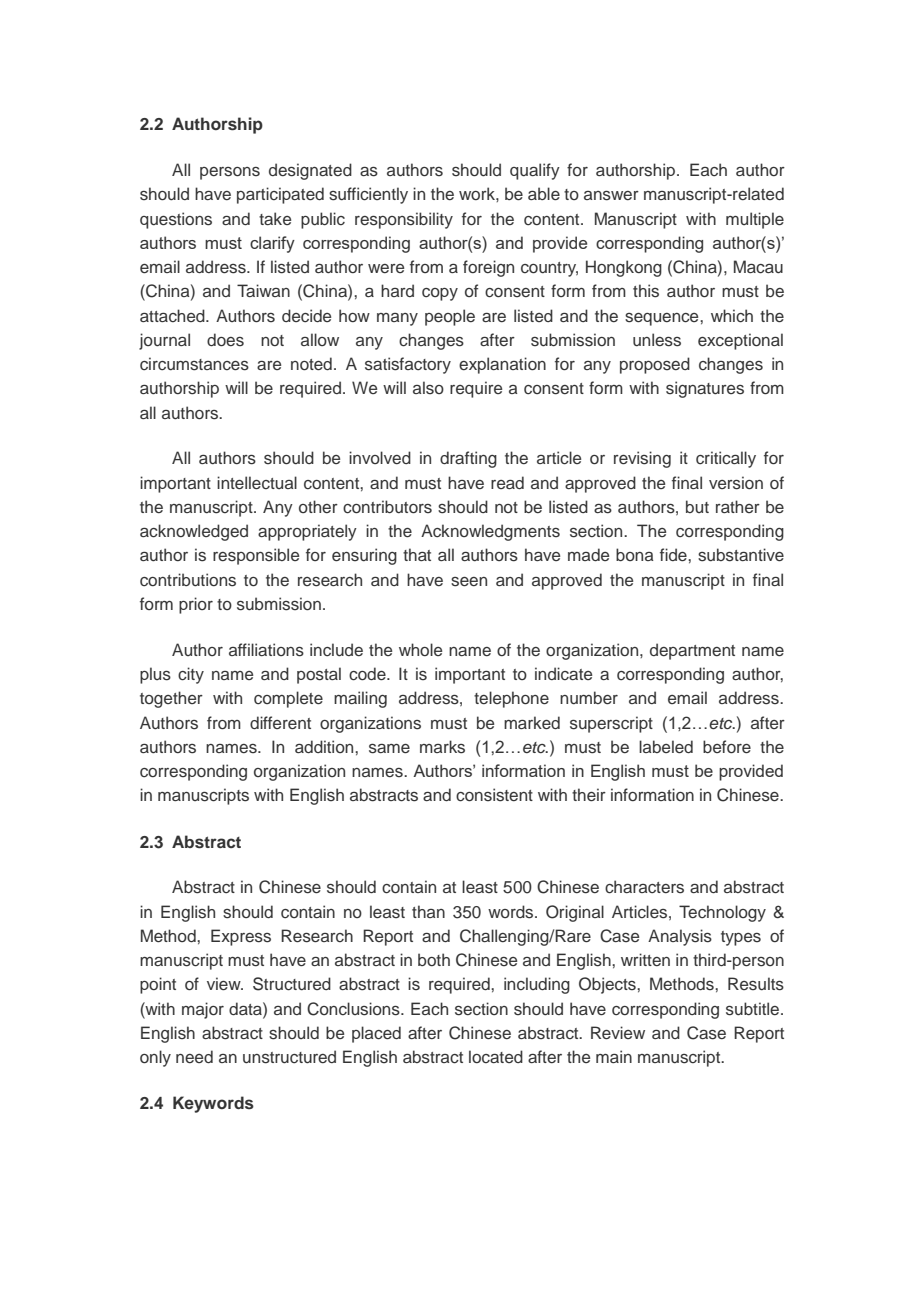 The height and width of the page is (1308, 924). I want to click on prior, so click(196, 605).
